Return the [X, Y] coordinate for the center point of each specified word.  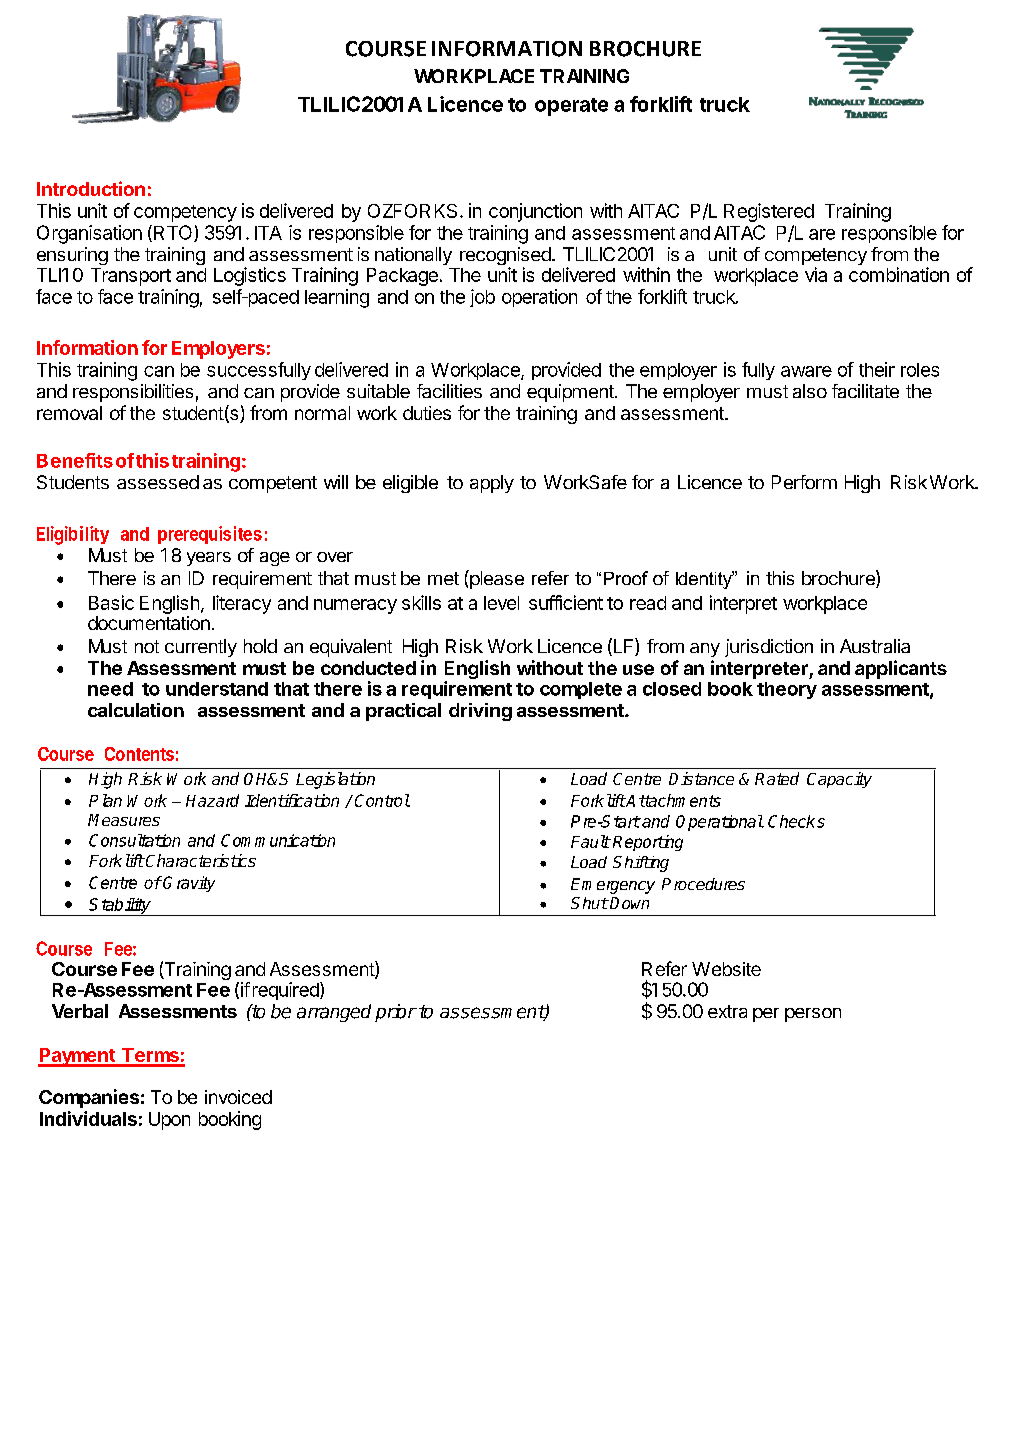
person [813, 1015]
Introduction [91, 188]
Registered [769, 212]
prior [396, 1013]
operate [571, 107]
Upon [169, 1121]
